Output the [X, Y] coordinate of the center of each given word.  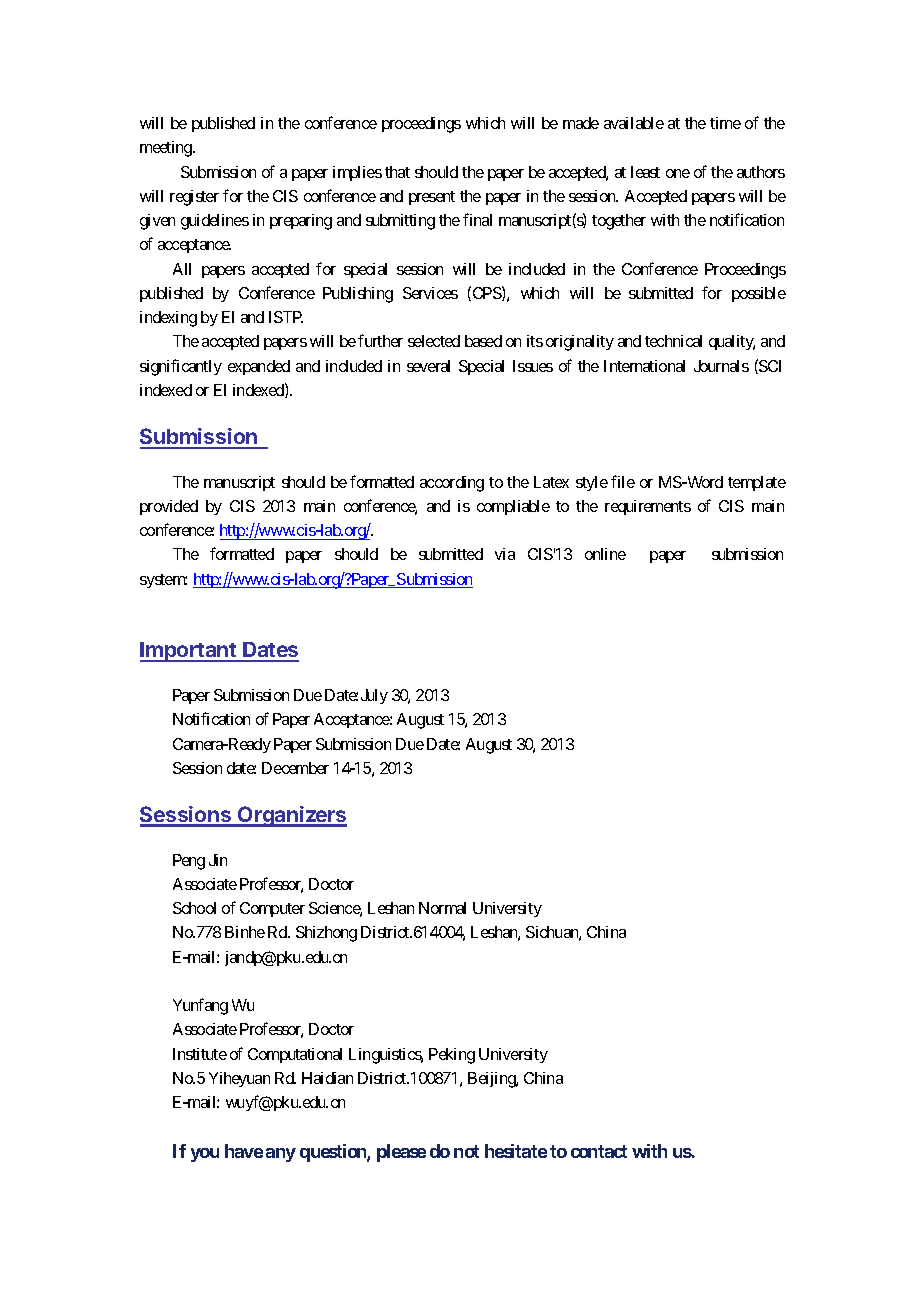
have [244, 1151]
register [194, 198]
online [605, 554]
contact [599, 1151]
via [505, 554]
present [432, 198]
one [678, 173]
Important [189, 652]
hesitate [516, 1151]
